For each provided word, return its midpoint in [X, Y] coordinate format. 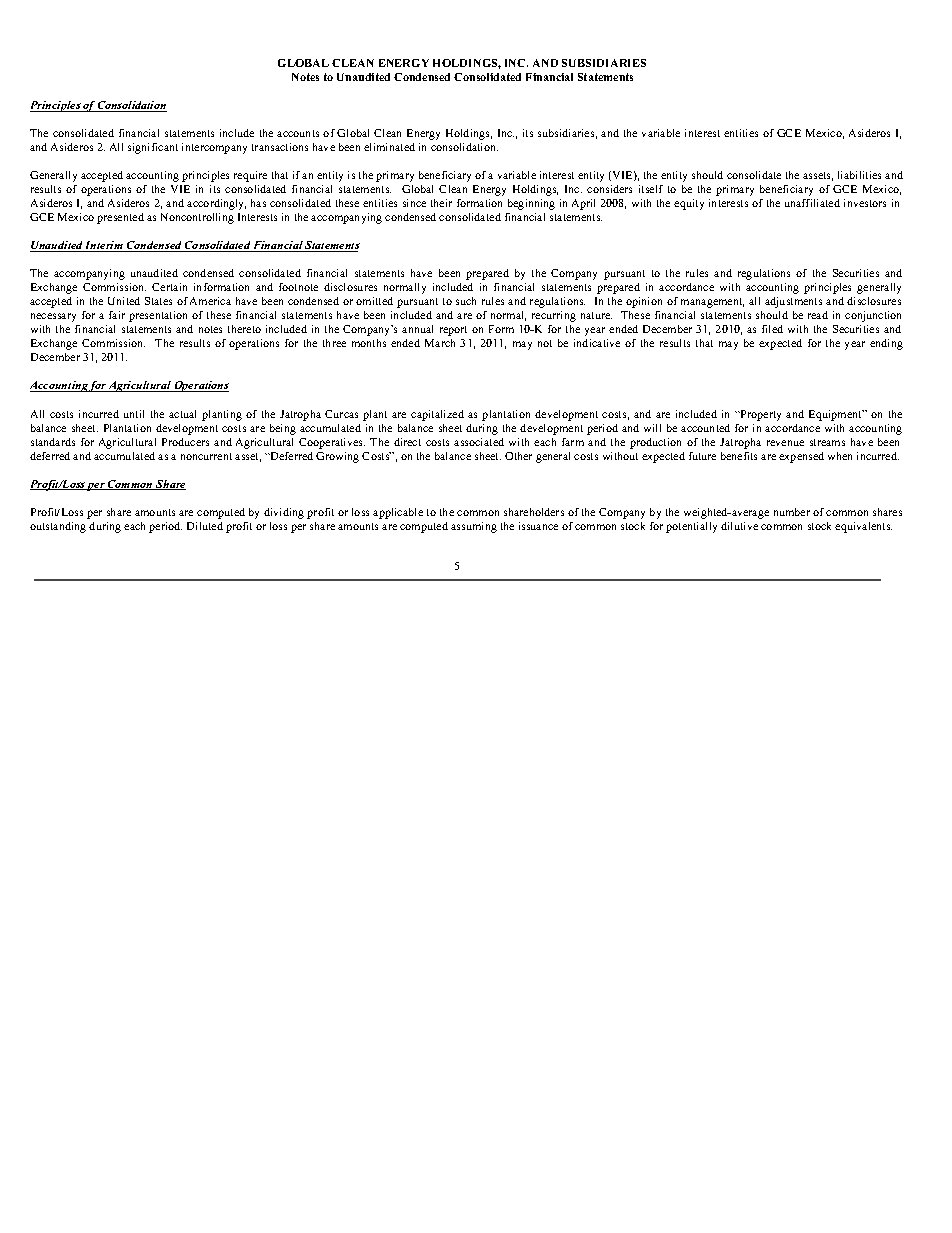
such [466, 301]
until [134, 414]
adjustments [793, 302]
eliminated [389, 147]
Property [760, 415]
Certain [169, 287]
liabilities [859, 175]
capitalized [437, 415]
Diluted [205, 526]
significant [153, 148]
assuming [474, 527]
